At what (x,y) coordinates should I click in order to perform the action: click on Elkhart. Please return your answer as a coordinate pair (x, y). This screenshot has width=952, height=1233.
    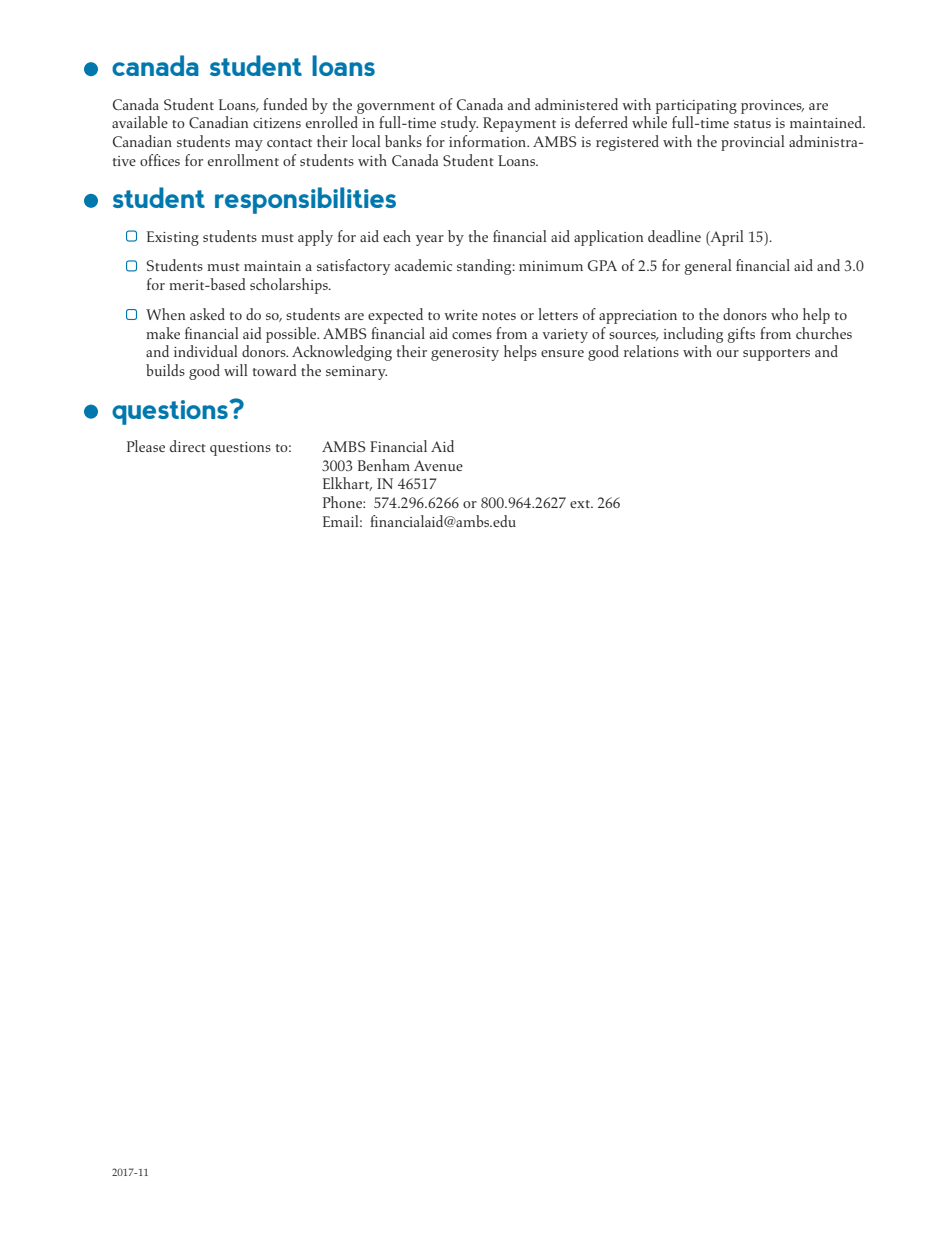
    Looking at the image, I should click on (347, 484).
